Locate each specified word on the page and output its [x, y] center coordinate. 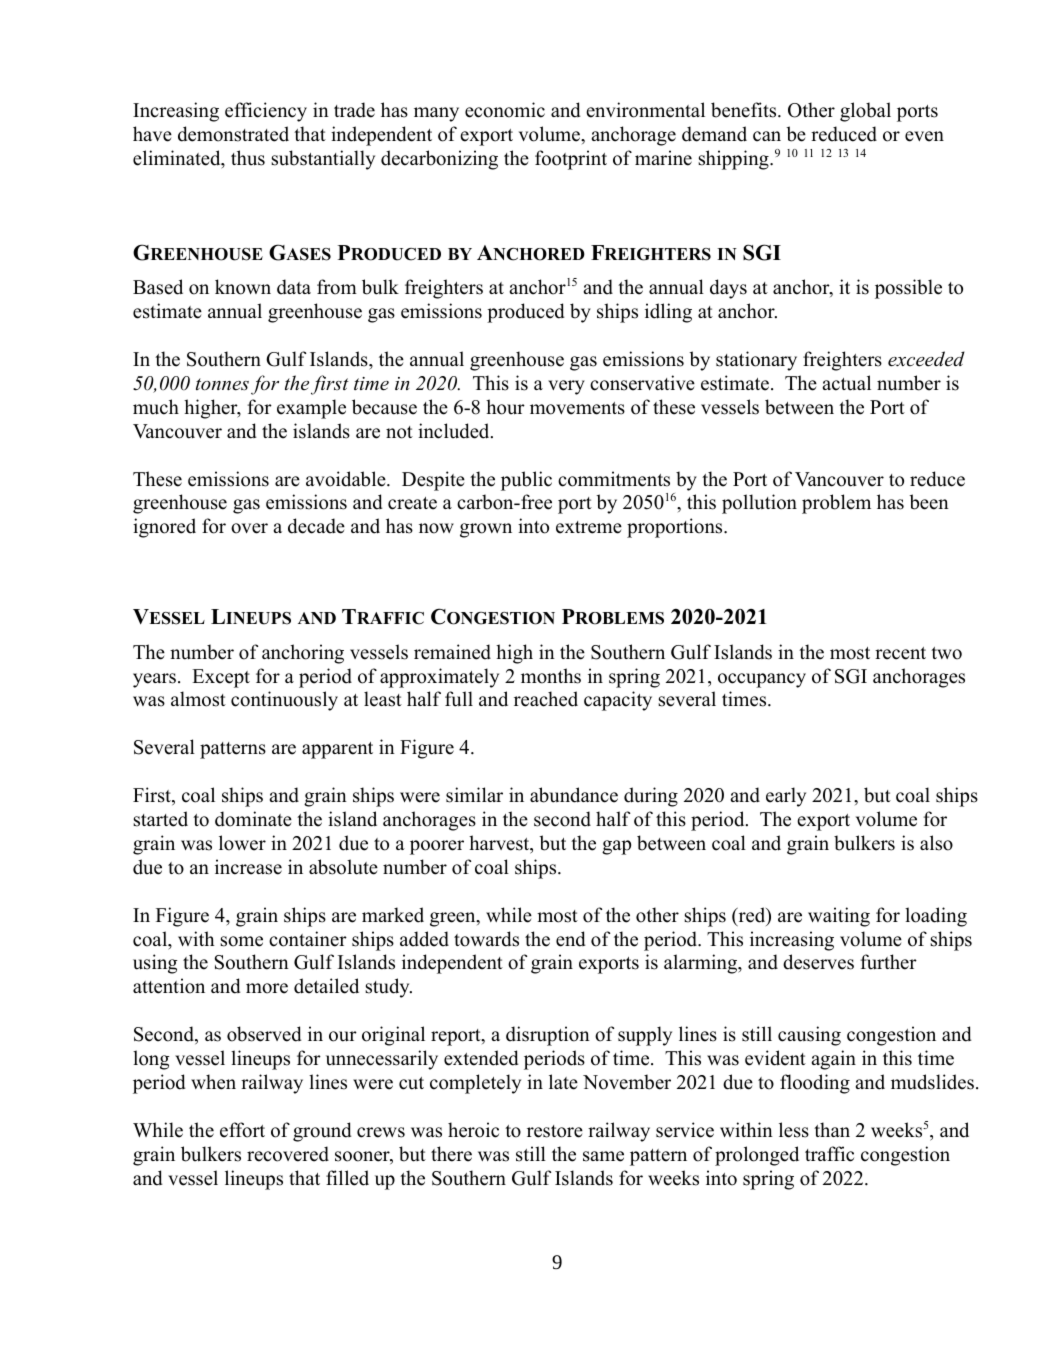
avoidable [347, 479]
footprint [571, 160]
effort [242, 1130]
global [865, 112]
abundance [574, 795]
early [786, 797]
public [526, 481]
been [929, 502]
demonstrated [233, 134]
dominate [253, 819]
